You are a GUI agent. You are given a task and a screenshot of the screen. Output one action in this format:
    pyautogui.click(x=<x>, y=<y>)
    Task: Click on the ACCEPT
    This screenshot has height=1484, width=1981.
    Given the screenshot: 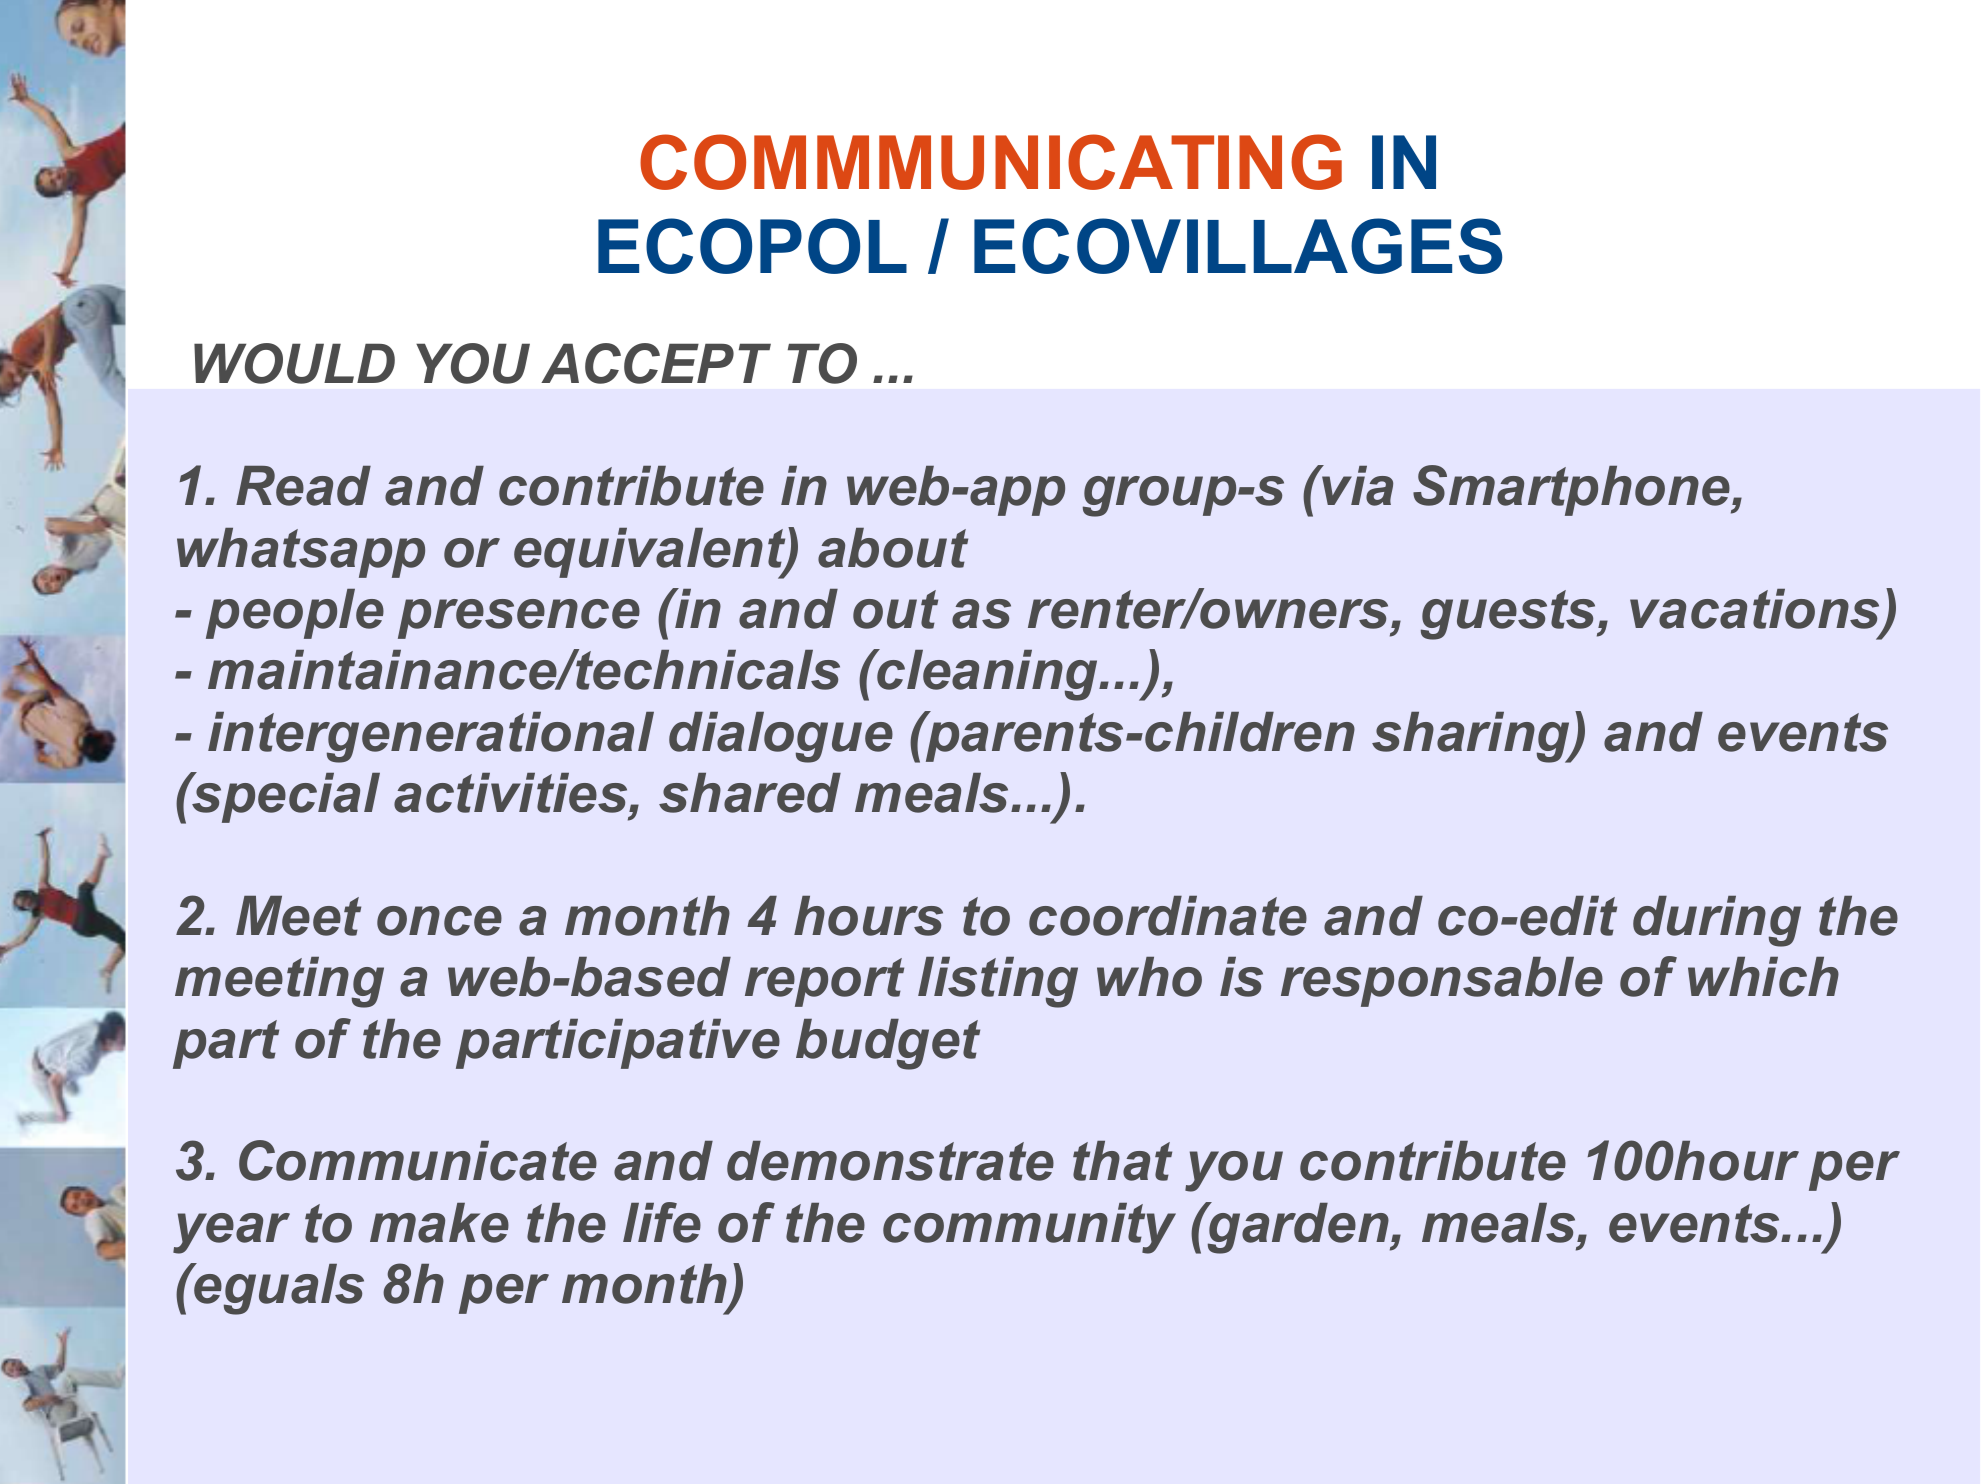 What is the action you would take?
    pyautogui.click(x=656, y=363)
